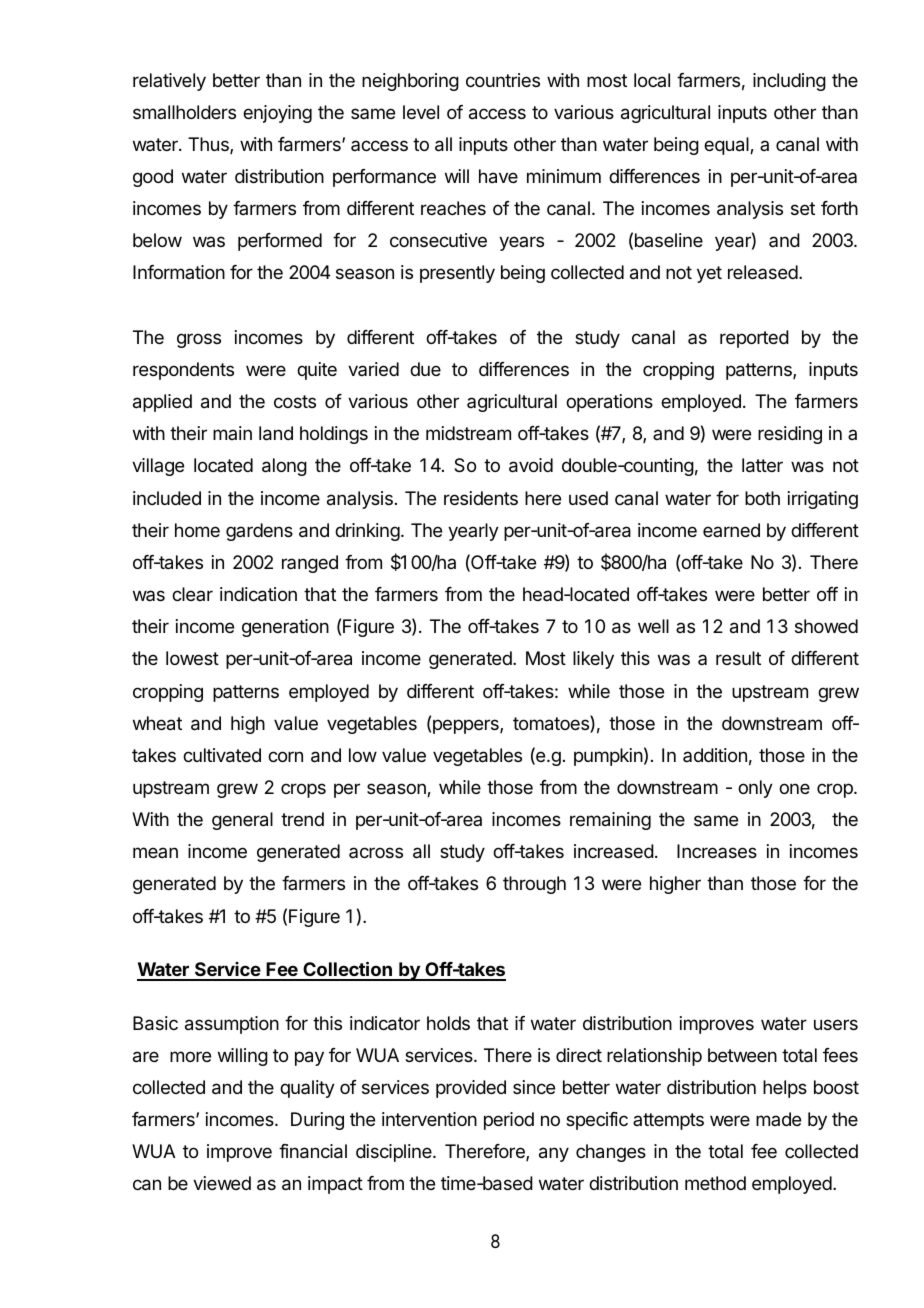 The width and height of the document is (924, 1308). What do you see at coordinates (509, 1121) in the document?
I see `period` at bounding box center [509, 1121].
